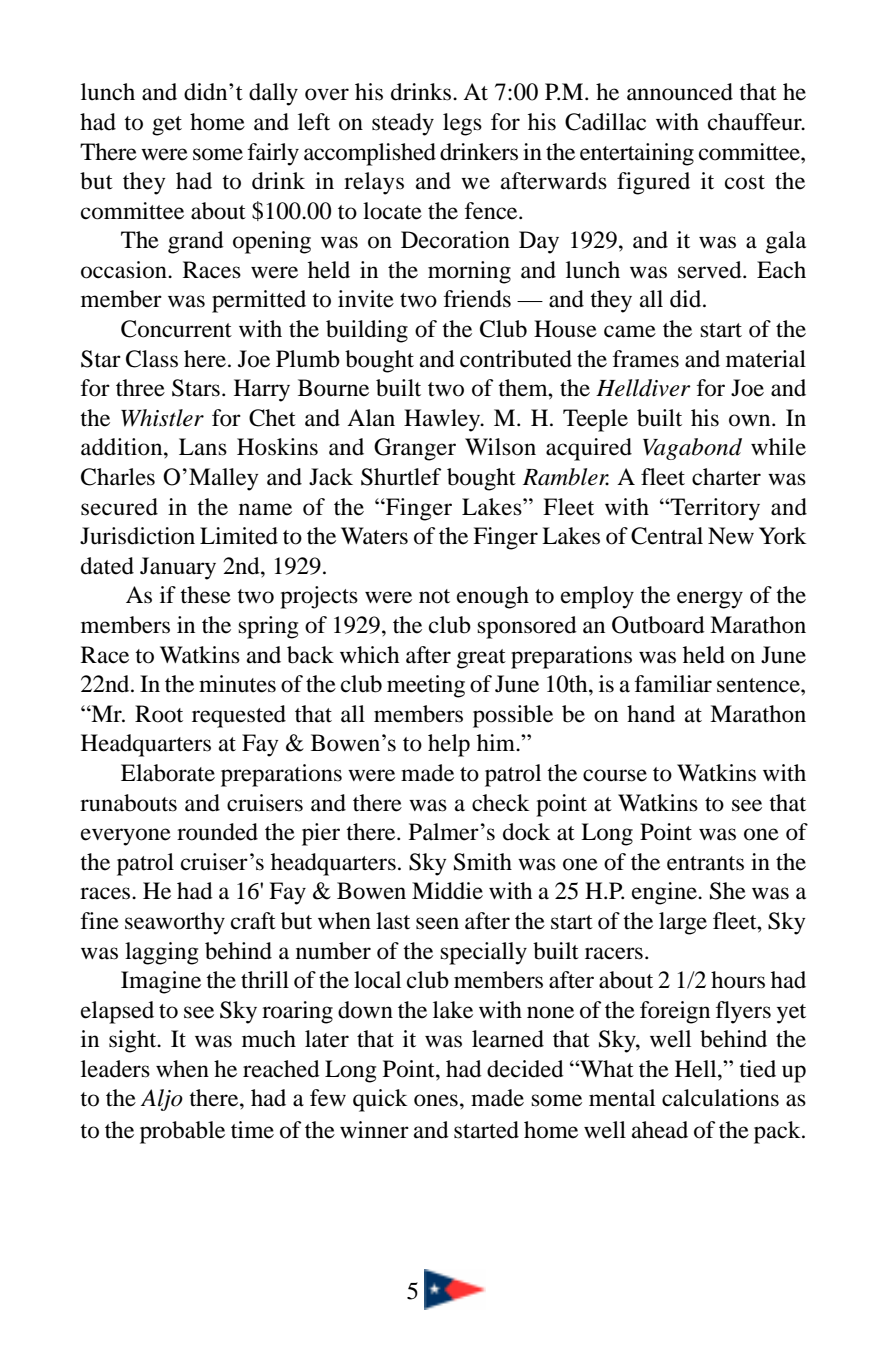  I want to click on get, so click(167, 126).
